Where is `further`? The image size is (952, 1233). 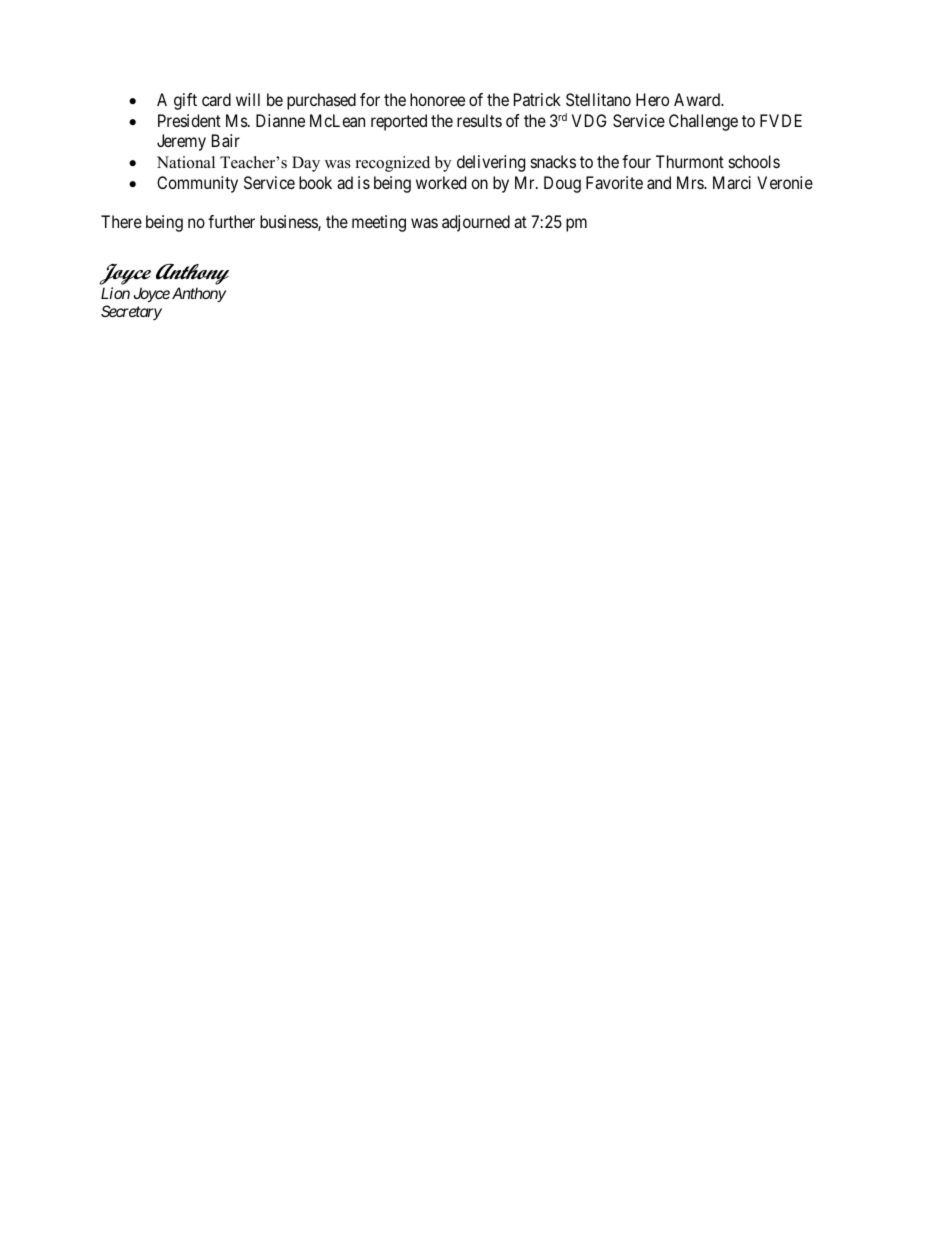
further is located at coordinates (231, 221).
